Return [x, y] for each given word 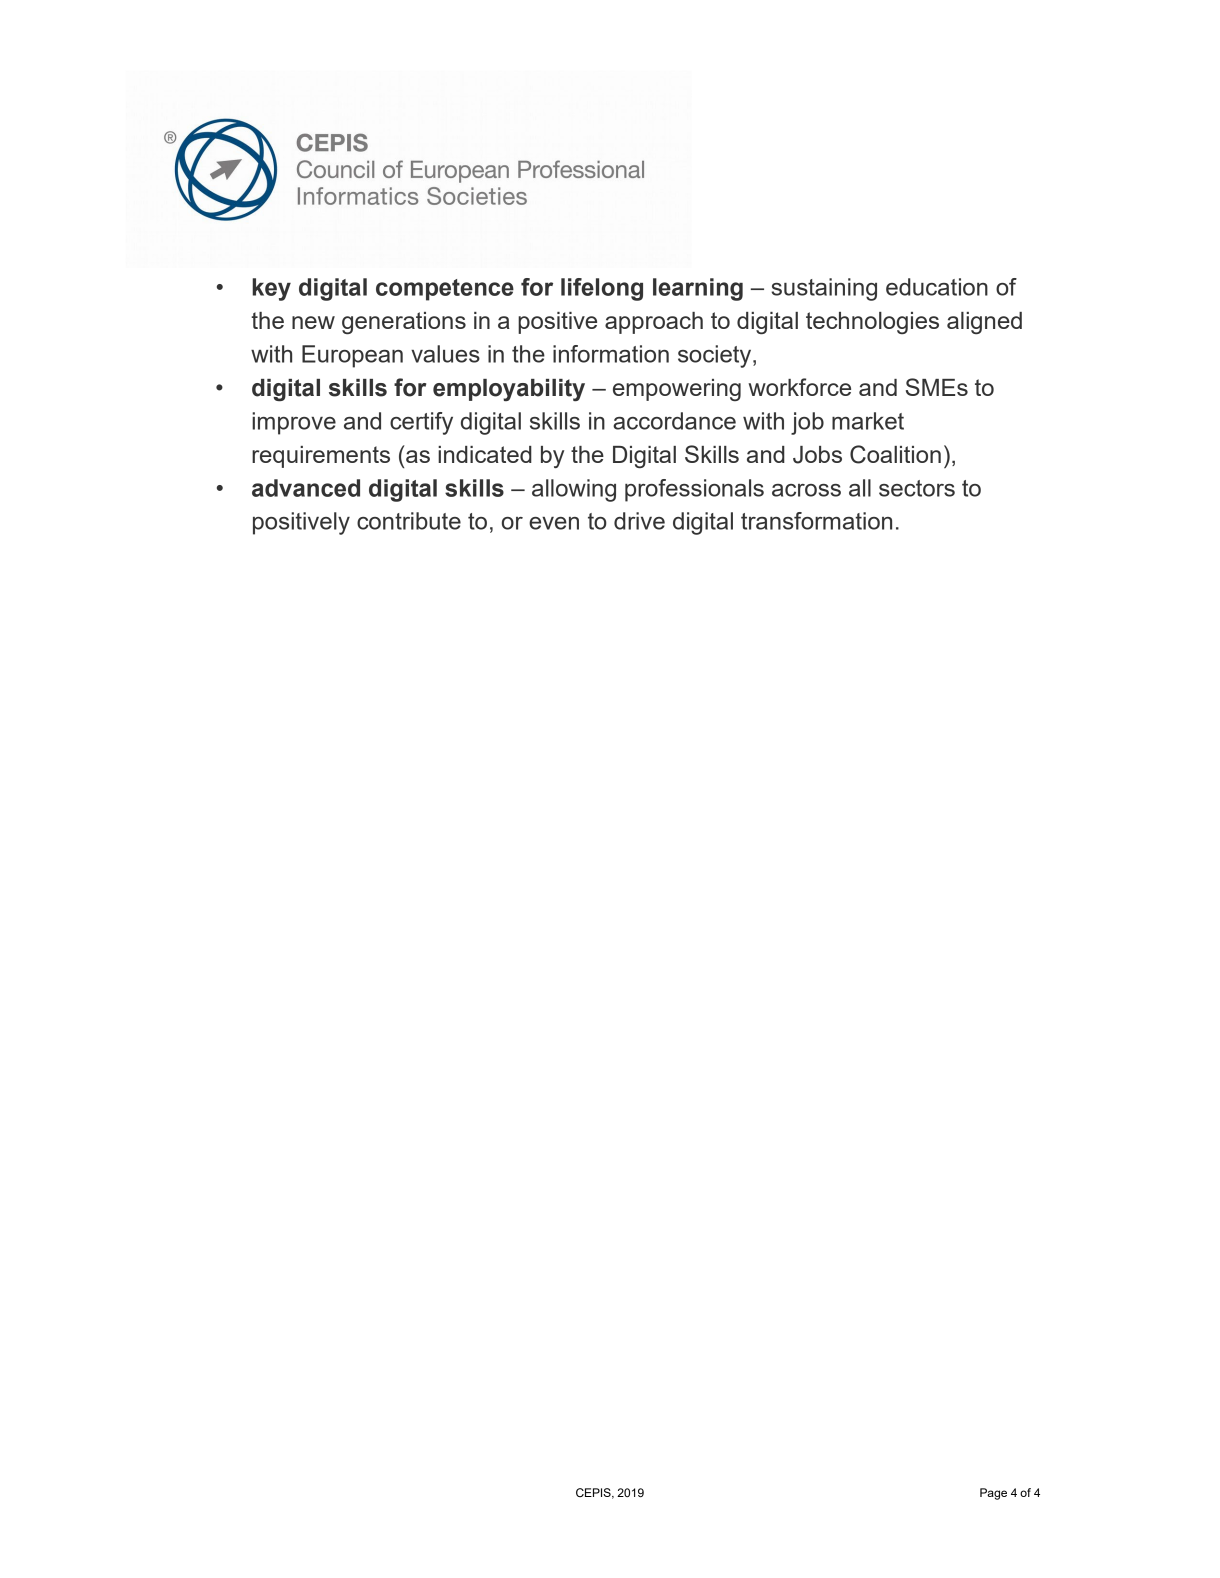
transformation [816, 521]
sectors [917, 488]
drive [639, 521]
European [352, 356]
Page [993, 1494]
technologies [872, 323]
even [554, 523]
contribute [409, 521]
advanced [306, 488]
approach [654, 323]
